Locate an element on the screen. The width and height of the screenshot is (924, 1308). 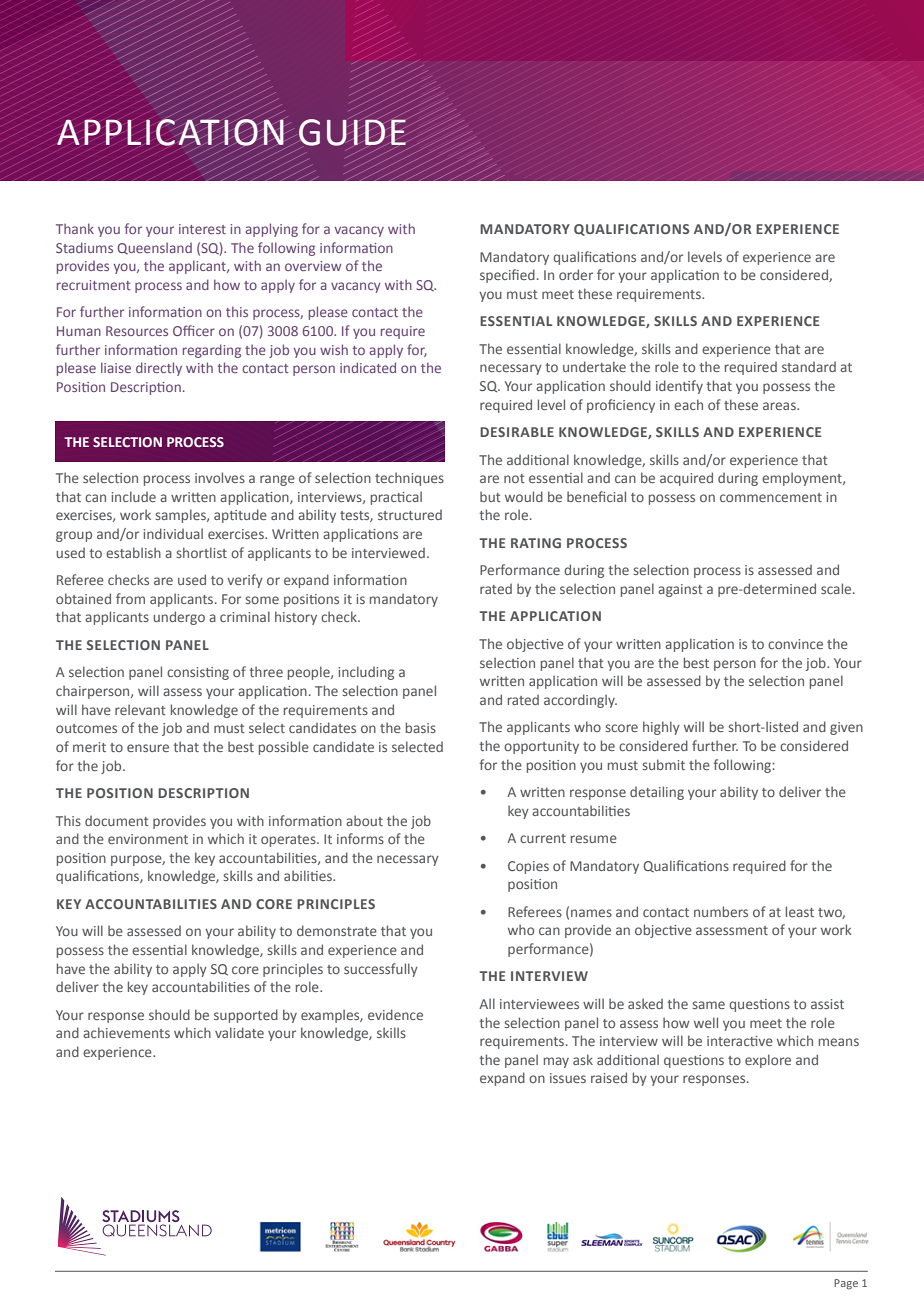
order is located at coordinates (576, 274).
